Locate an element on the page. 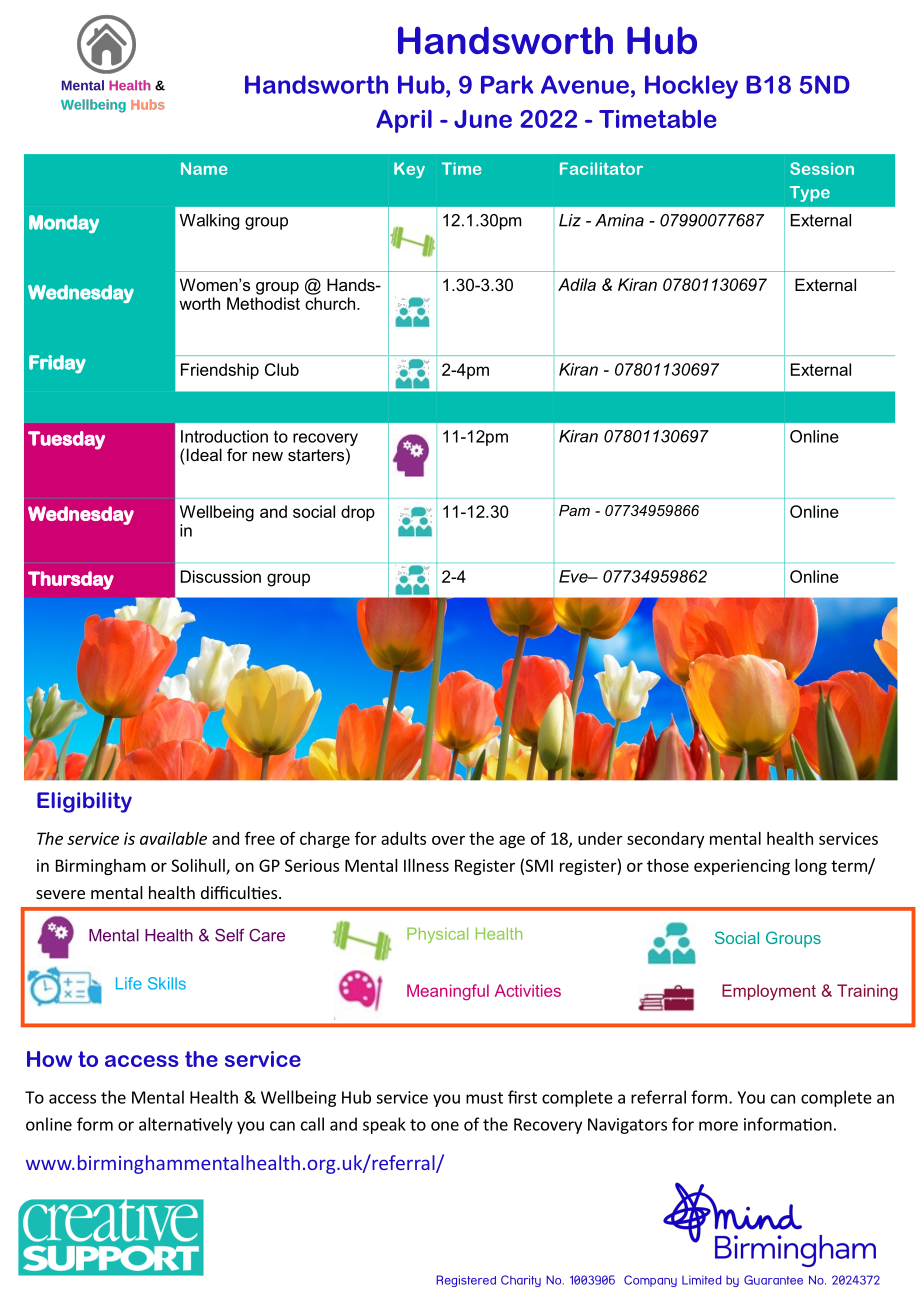 Image resolution: width=924 pixels, height=1308 pixels. Session is located at coordinates (822, 168).
